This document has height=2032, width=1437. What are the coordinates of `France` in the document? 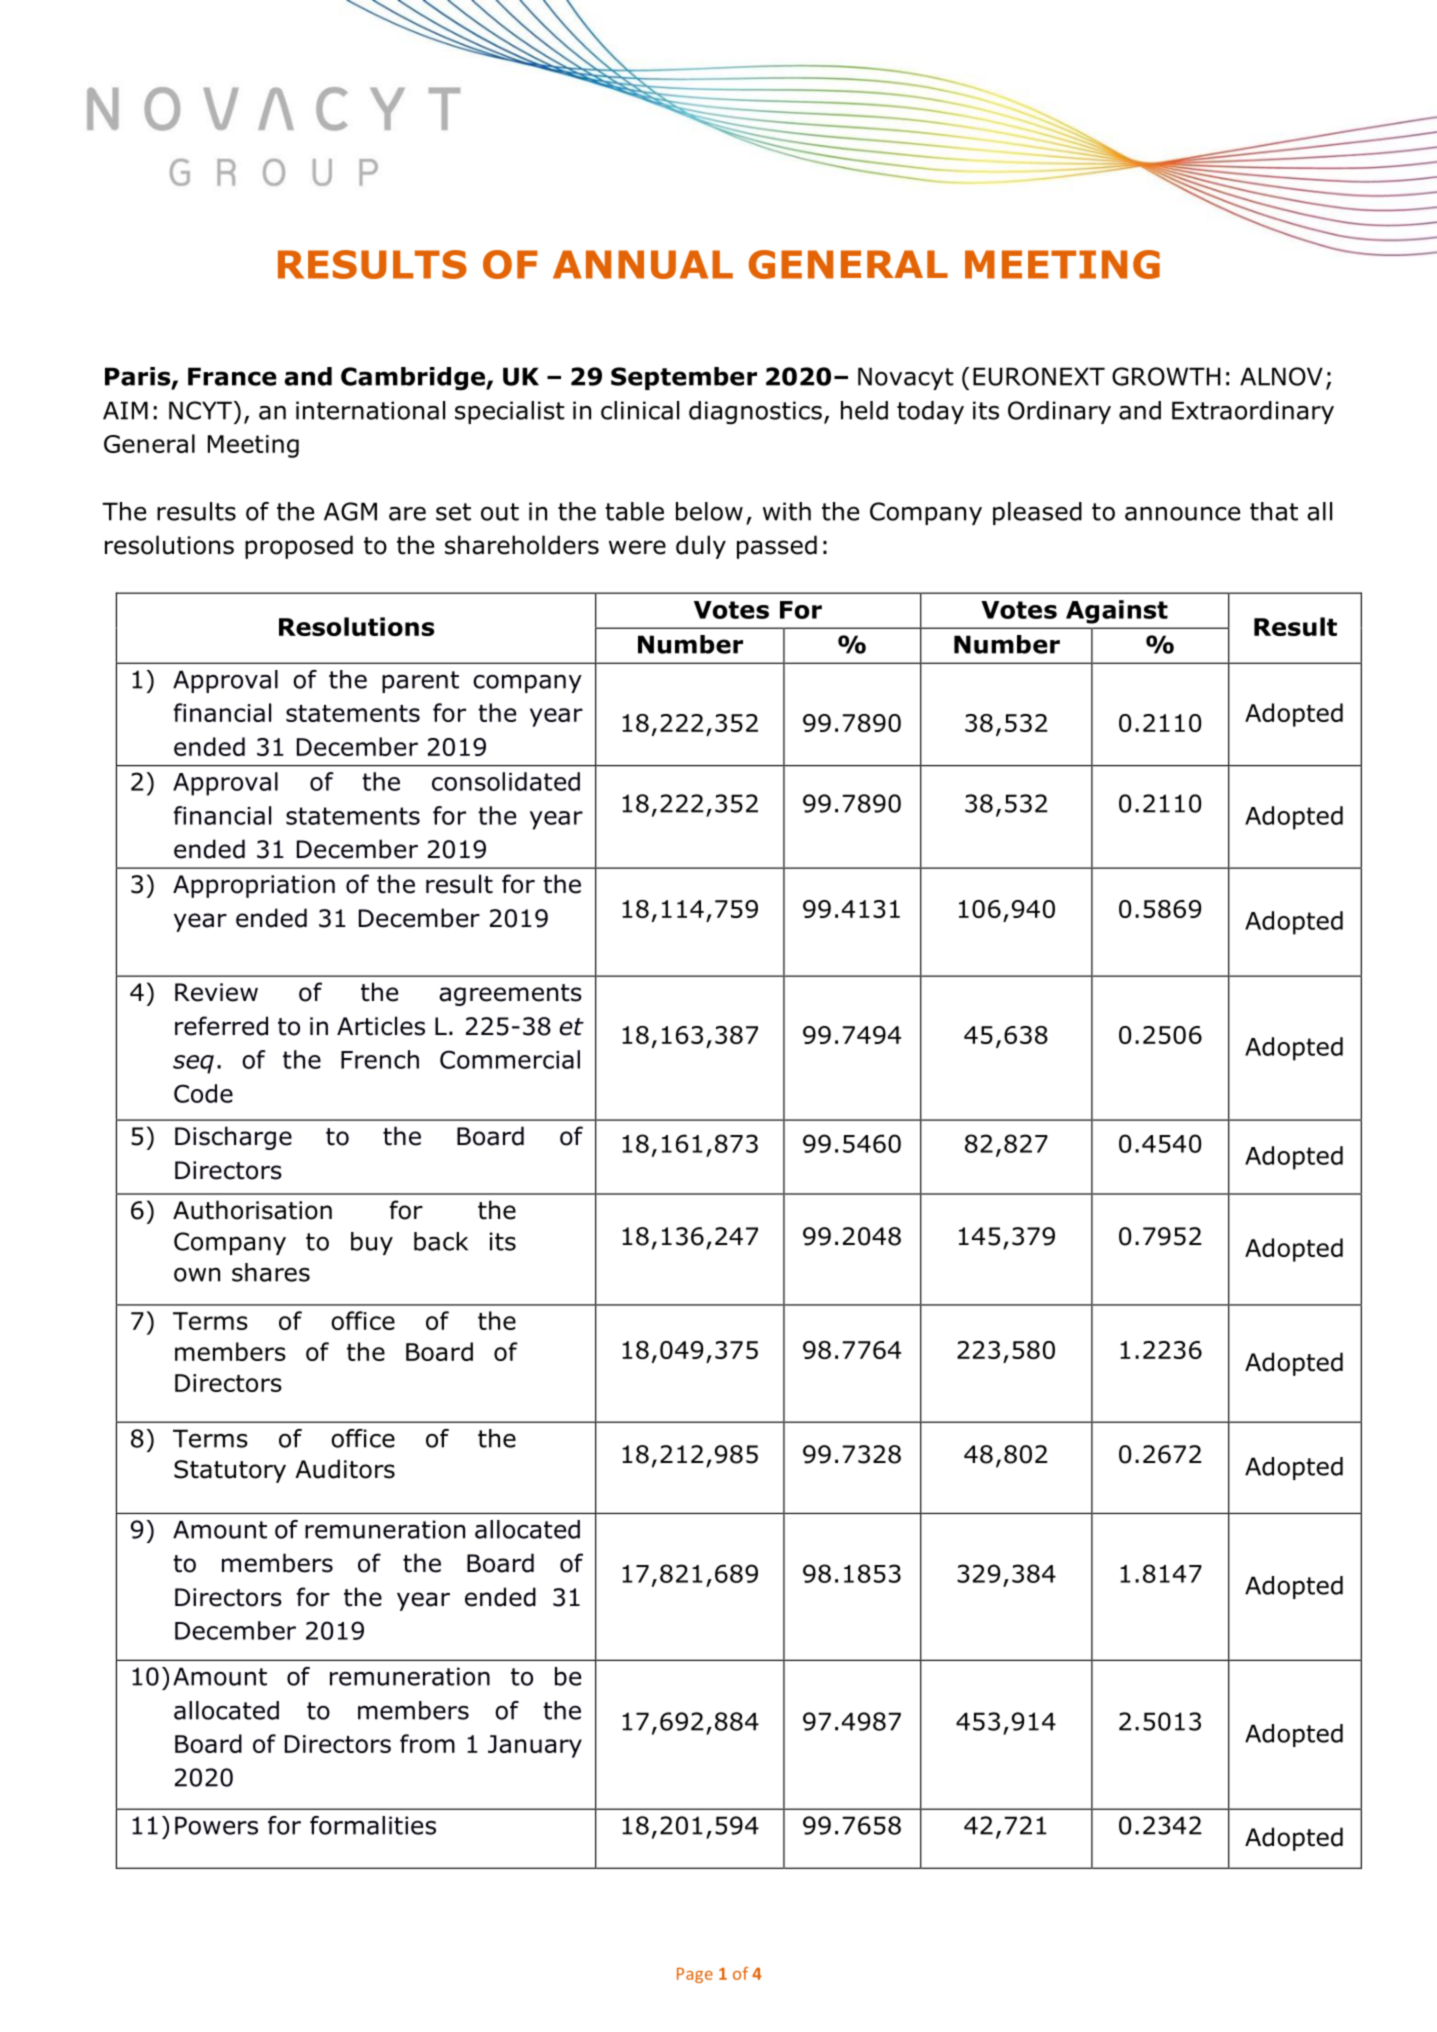 It's located at (232, 376).
